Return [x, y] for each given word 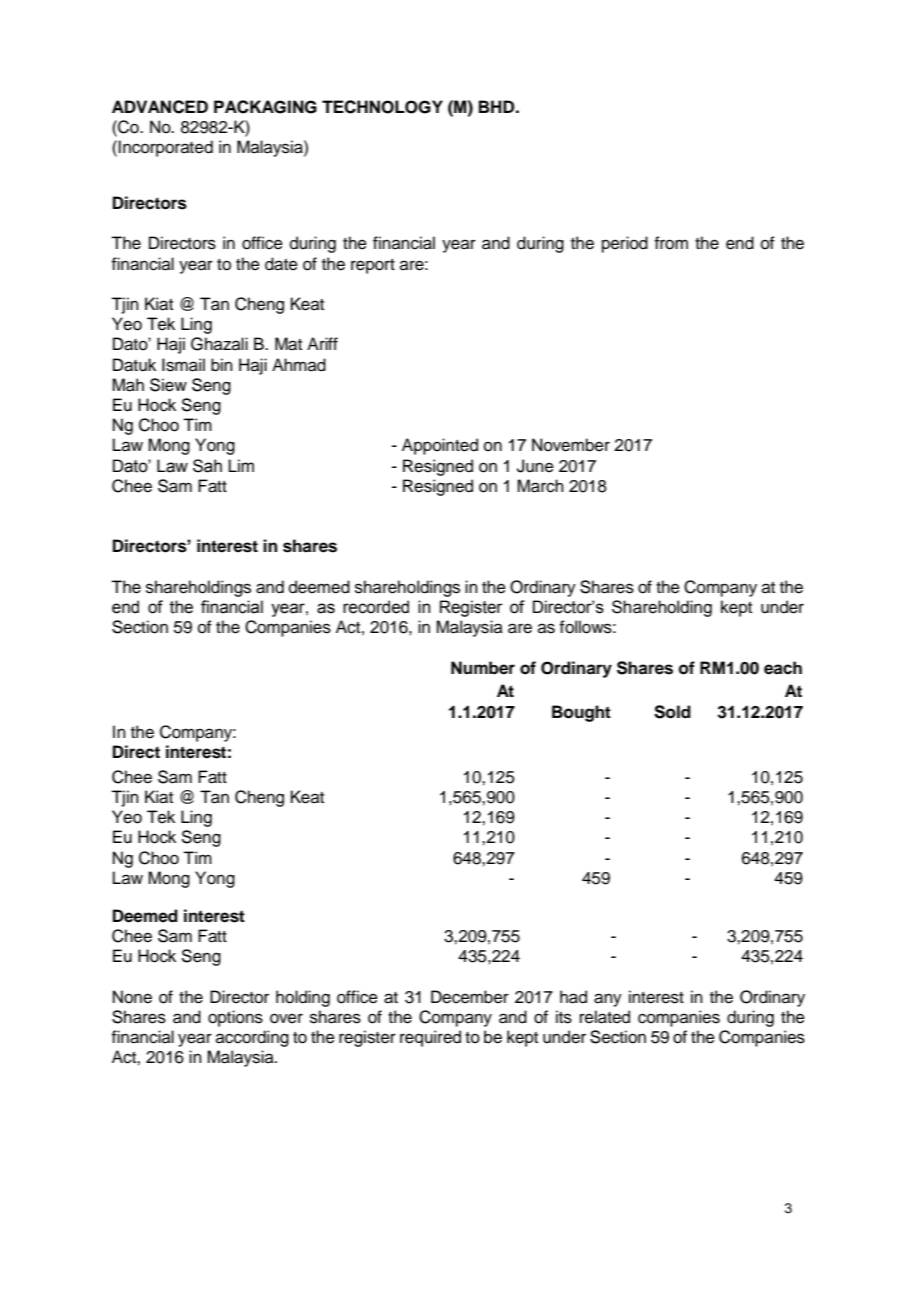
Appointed [440, 446]
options [235, 1018]
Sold [672, 712]
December [470, 997]
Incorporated [165, 148]
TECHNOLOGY [382, 107]
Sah [207, 466]
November [571, 445]
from [671, 243]
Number [483, 668]
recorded [376, 607]
